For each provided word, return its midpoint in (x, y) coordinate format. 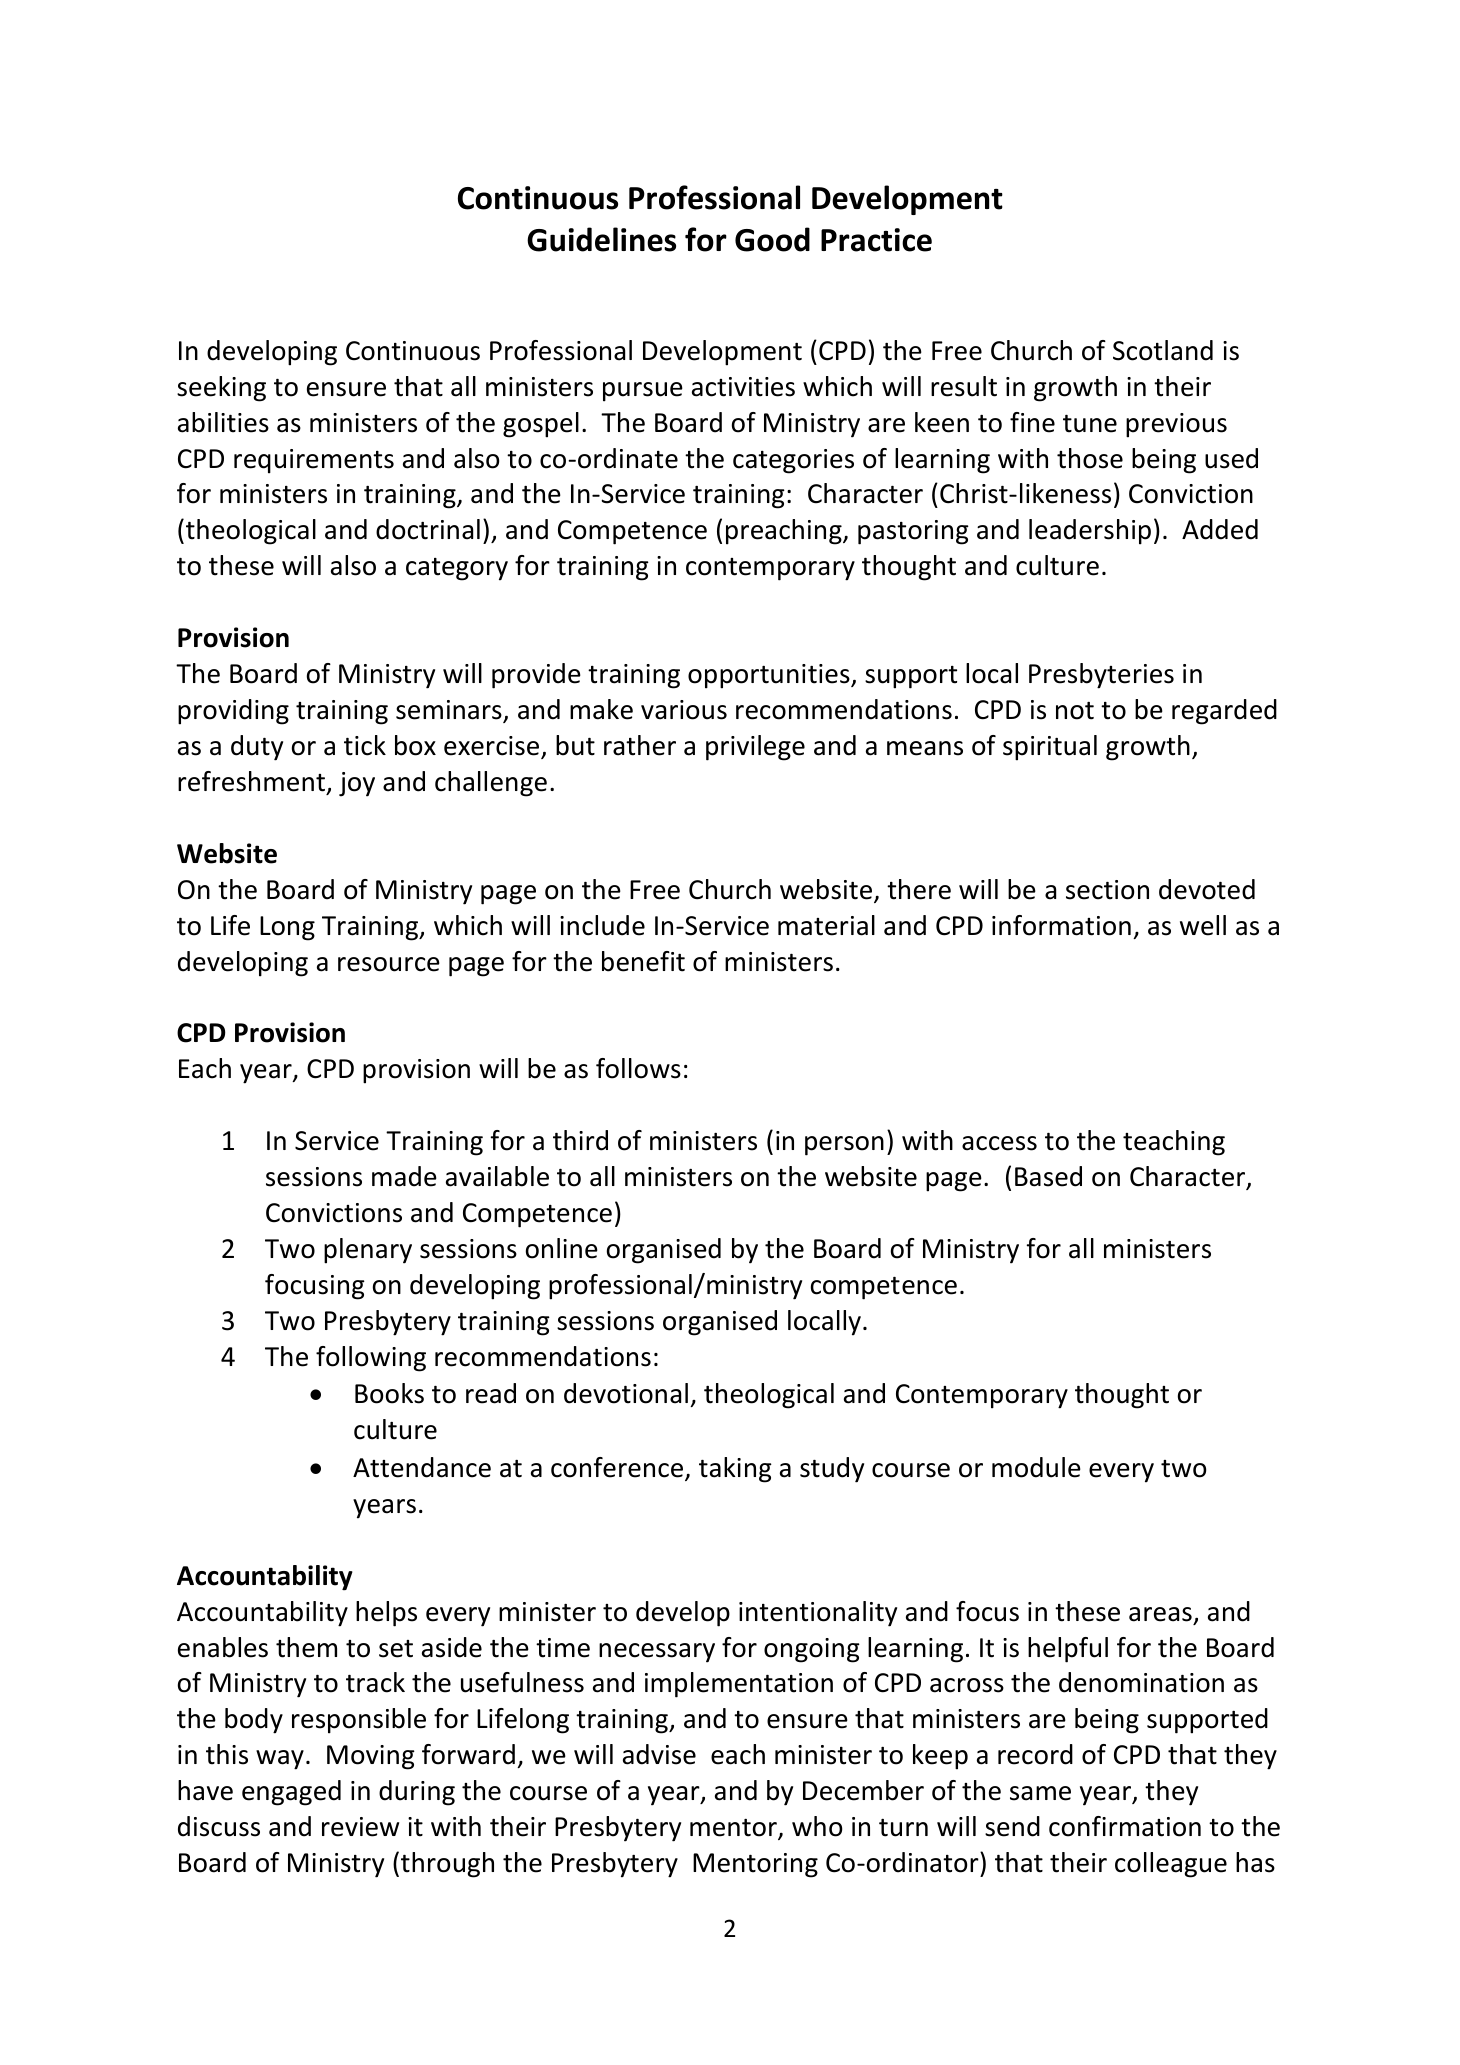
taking (735, 1470)
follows (638, 1068)
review (360, 1827)
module (1036, 1467)
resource (389, 964)
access (999, 1143)
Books (389, 1393)
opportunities (770, 676)
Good (772, 239)
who (817, 1826)
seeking (221, 389)
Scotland (1163, 350)
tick (365, 745)
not (1075, 711)
